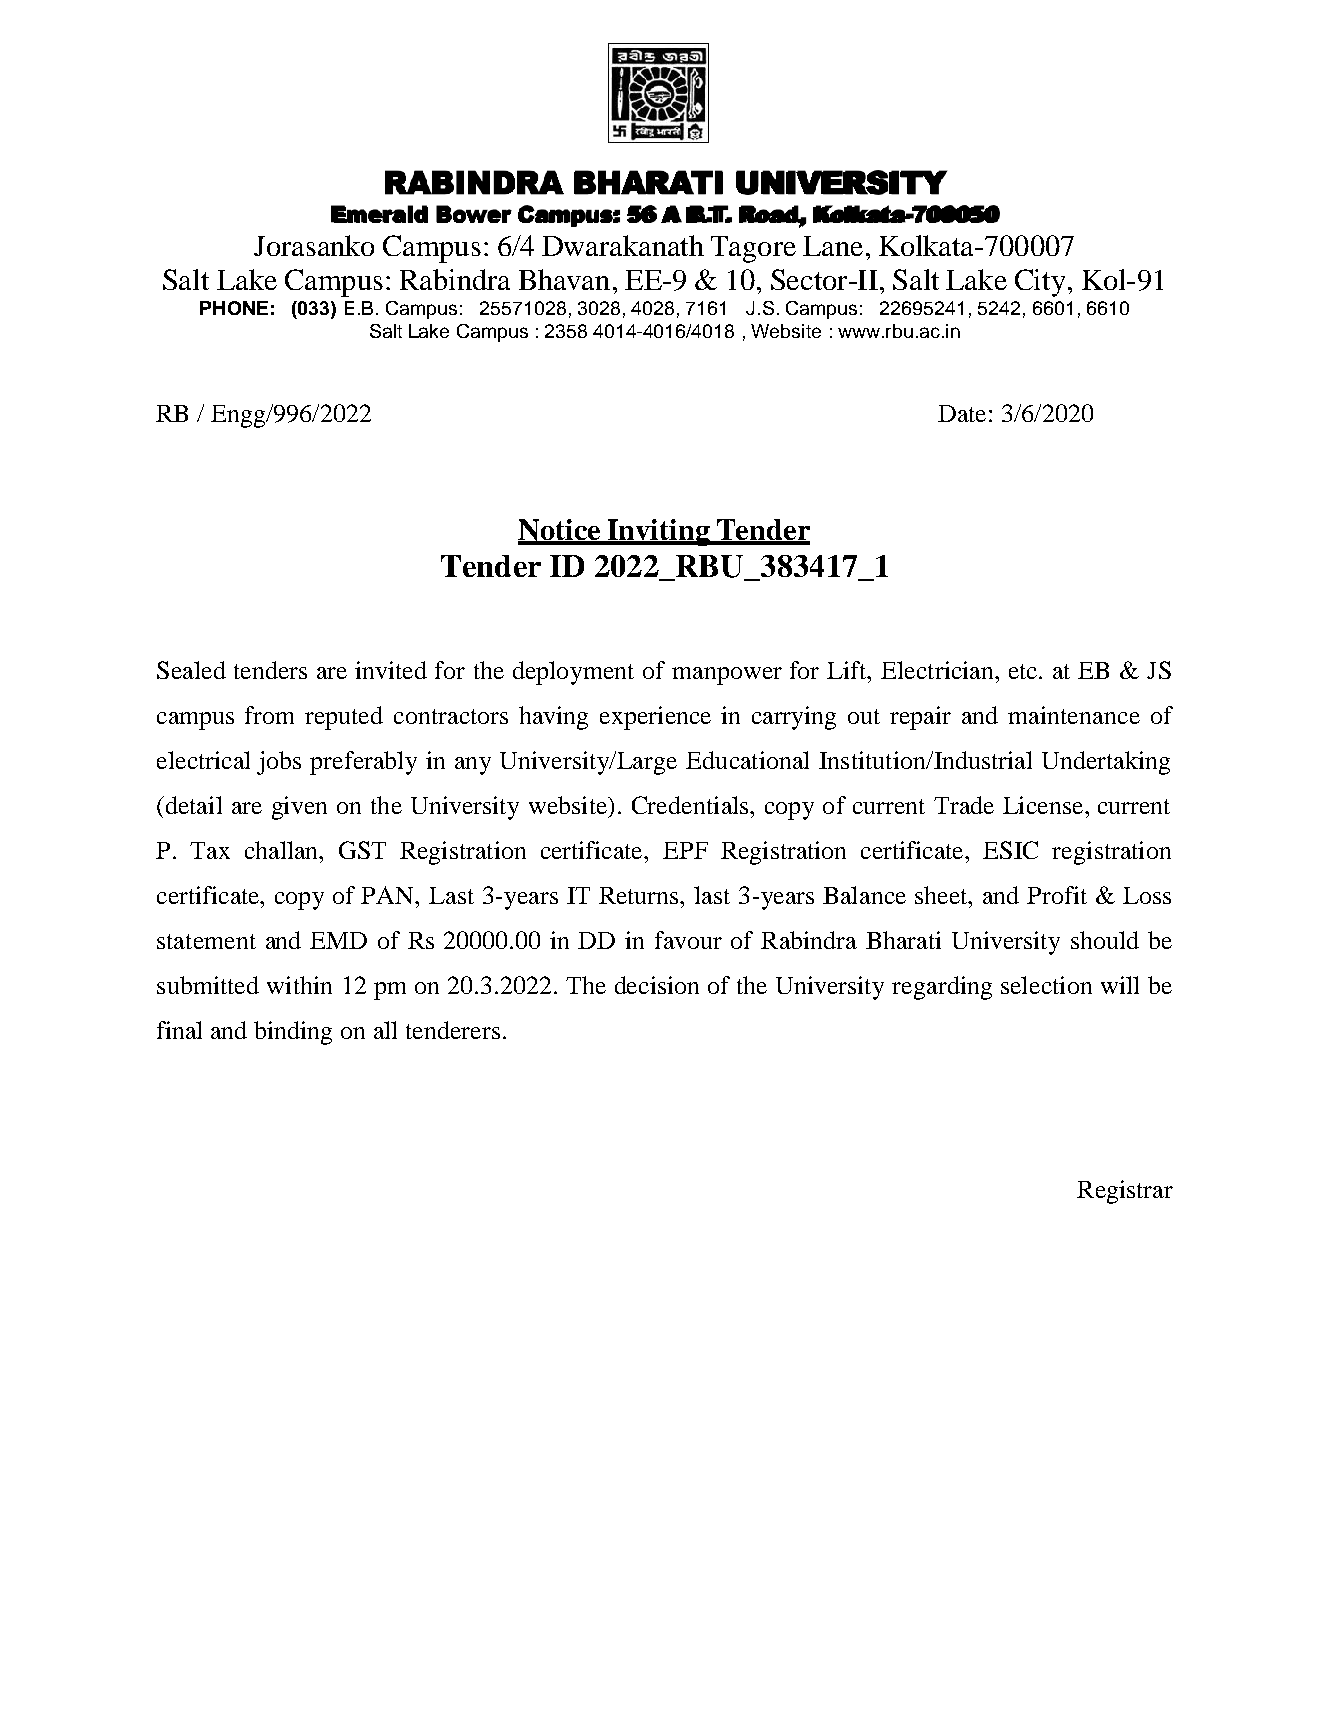 The image size is (1329, 1720). What do you see at coordinates (293, 1033) in the page?
I see `binding` at bounding box center [293, 1033].
